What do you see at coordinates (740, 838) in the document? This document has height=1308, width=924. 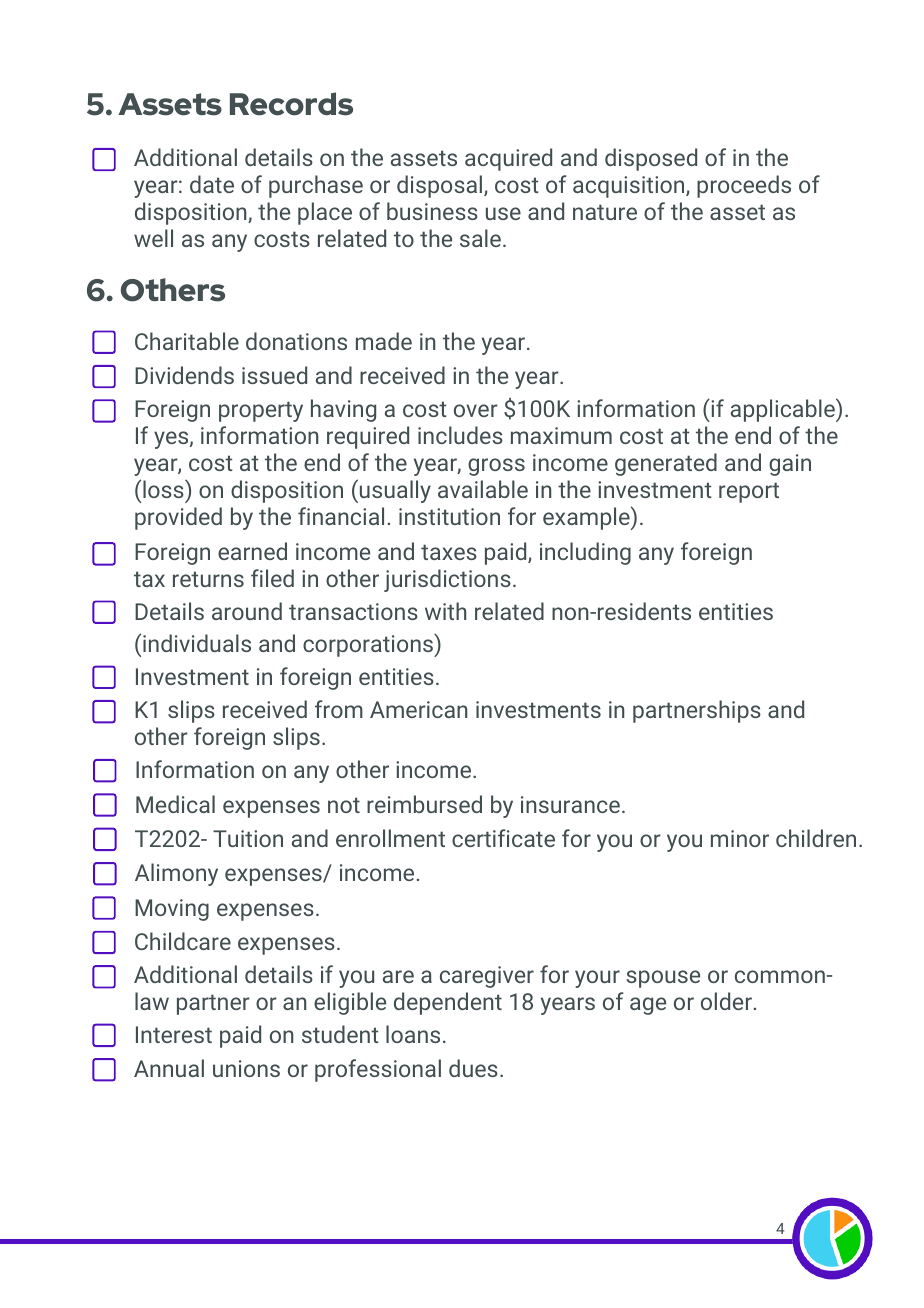 I see `minor` at bounding box center [740, 838].
